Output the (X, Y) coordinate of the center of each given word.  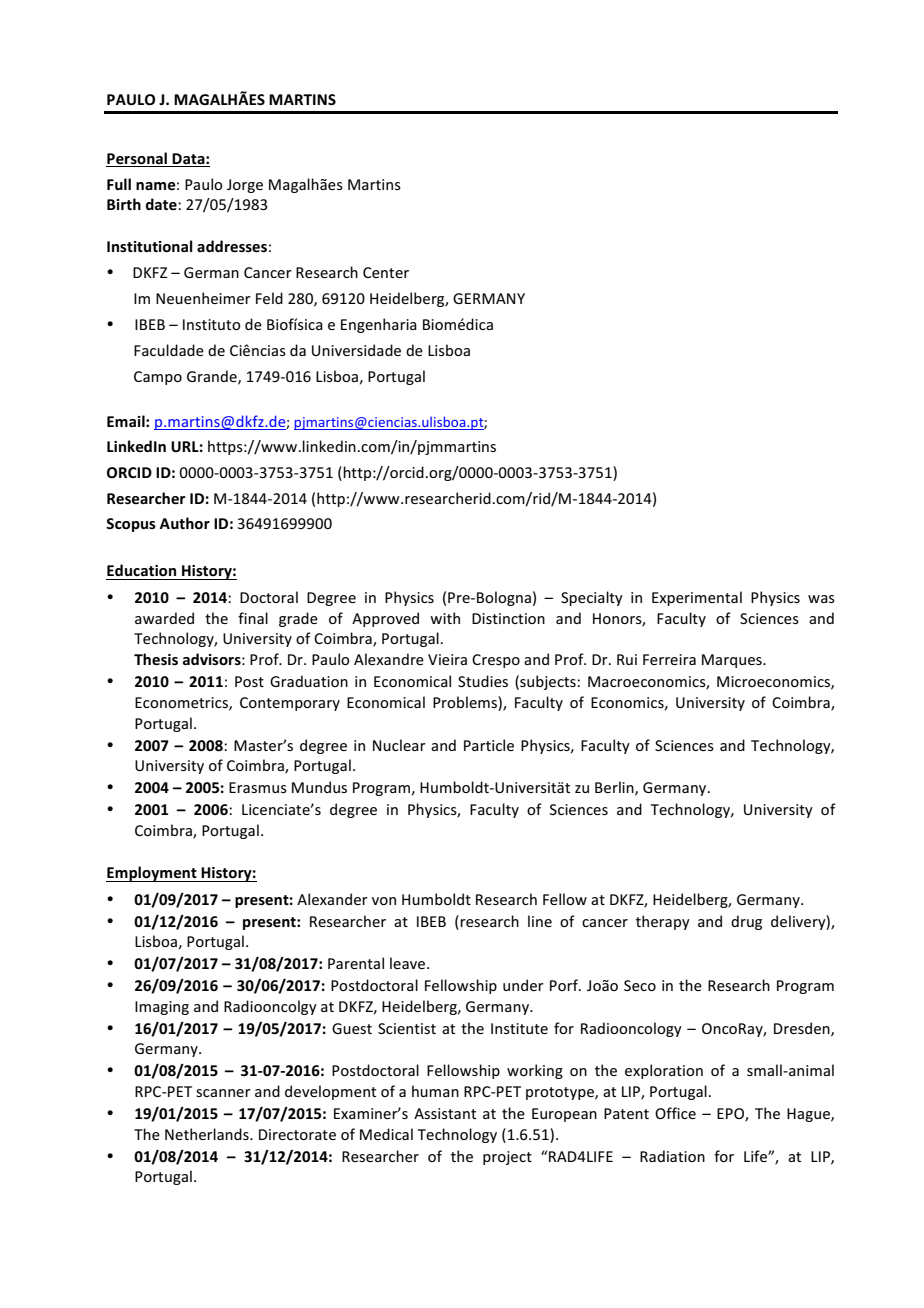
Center (386, 272)
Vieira (447, 659)
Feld (269, 298)
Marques (733, 661)
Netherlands (208, 1134)
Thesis (156, 659)
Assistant (445, 1113)
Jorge (245, 186)
